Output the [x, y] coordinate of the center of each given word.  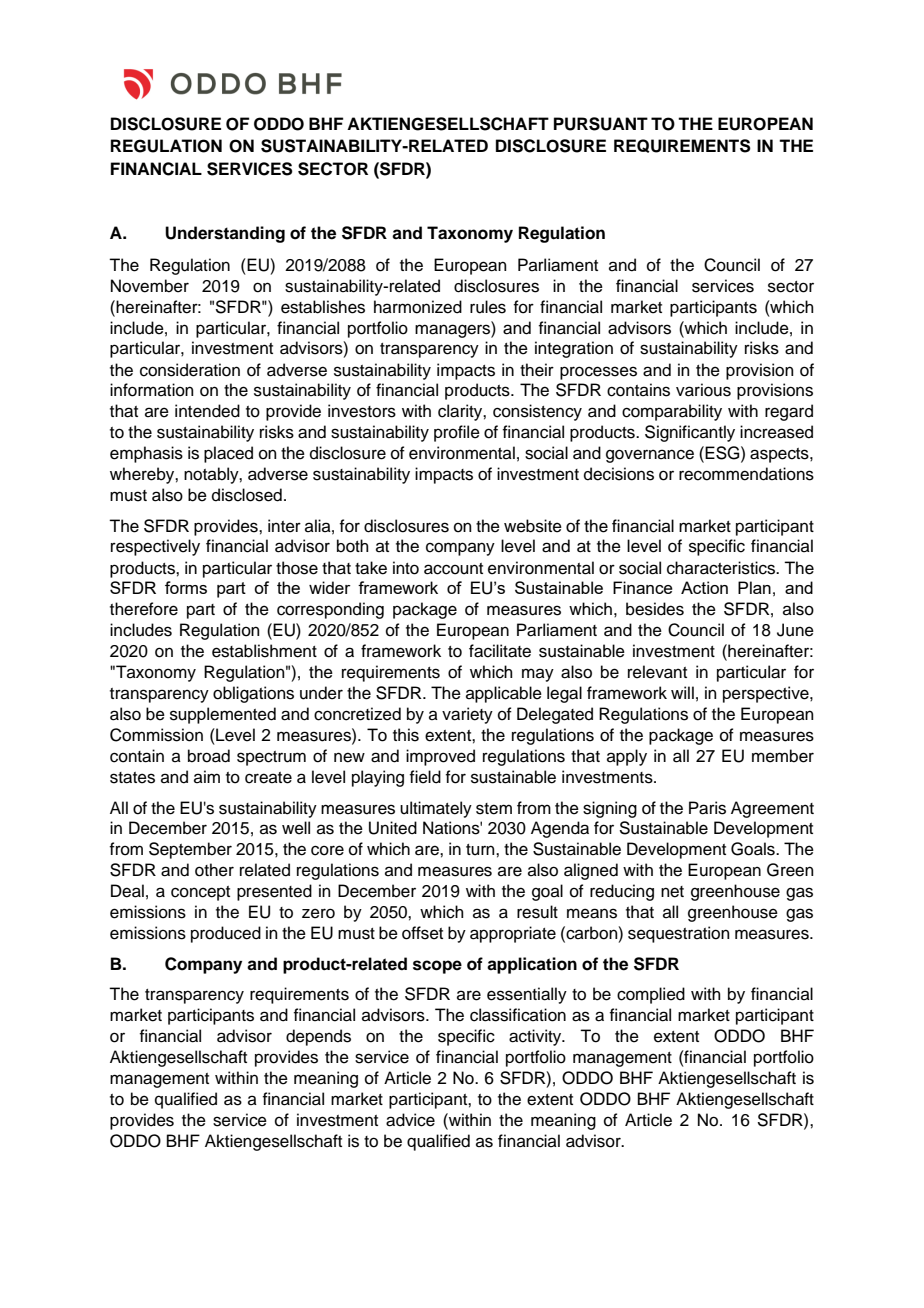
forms [186, 587]
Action [704, 587]
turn [481, 850]
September [190, 850]
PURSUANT [601, 124]
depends [318, 1037]
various [703, 390]
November [150, 286]
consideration [190, 370]
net [672, 892]
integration [574, 349]
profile [457, 433]
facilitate [500, 651]
